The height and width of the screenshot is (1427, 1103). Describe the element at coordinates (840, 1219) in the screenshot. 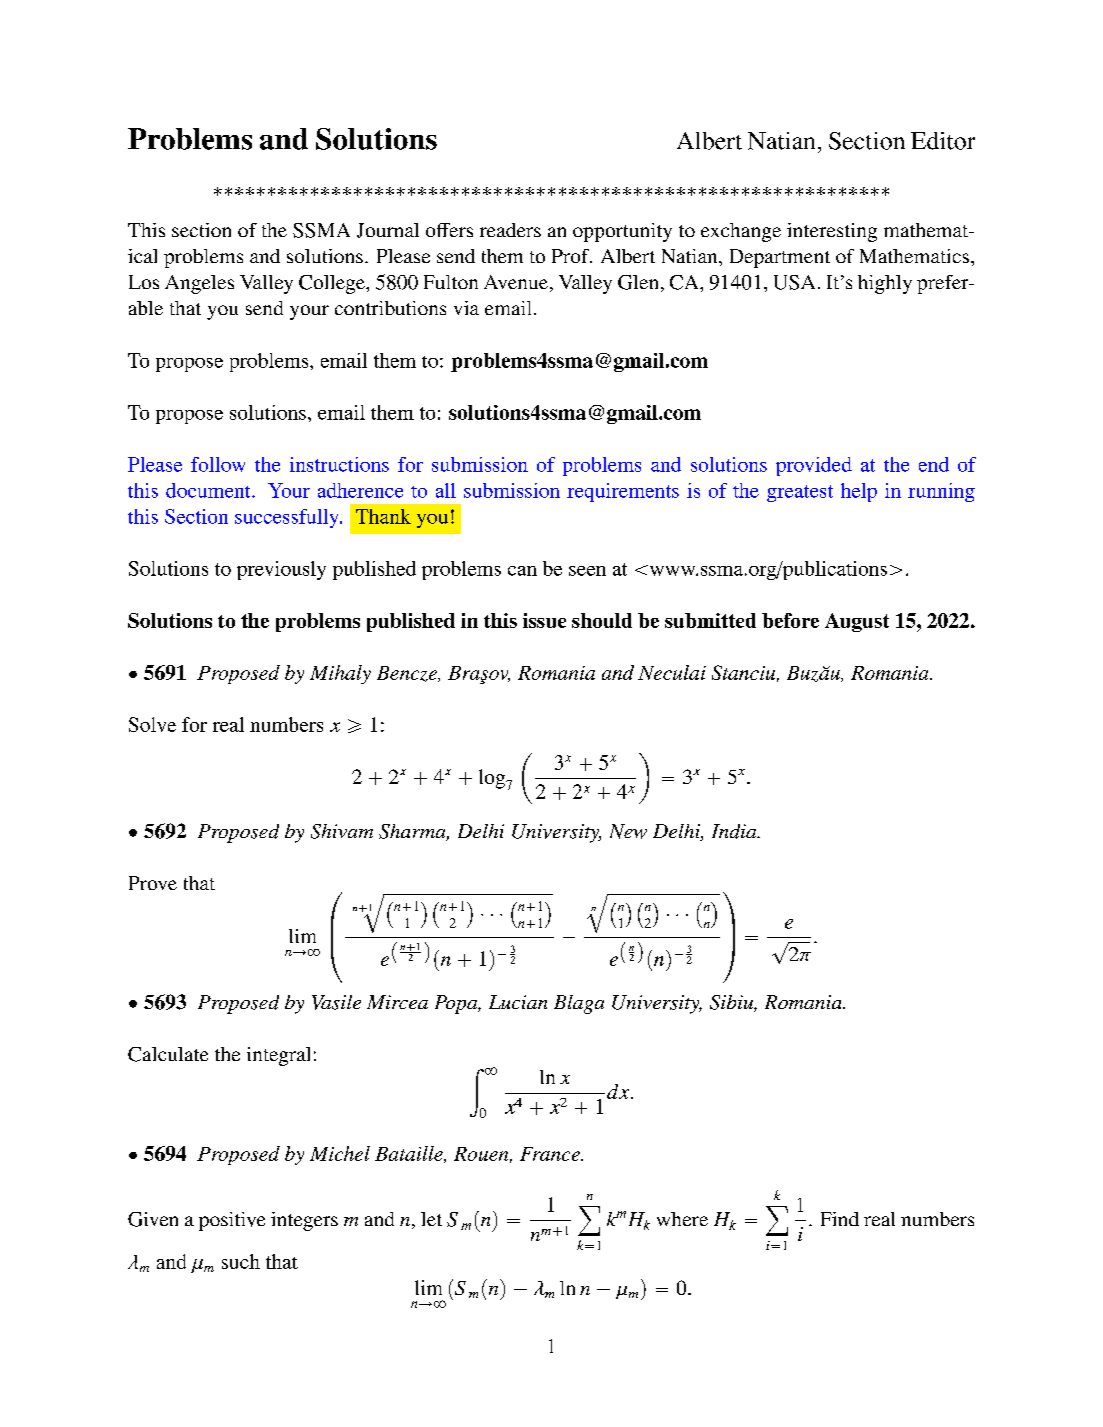

I see `Find` at that location.
